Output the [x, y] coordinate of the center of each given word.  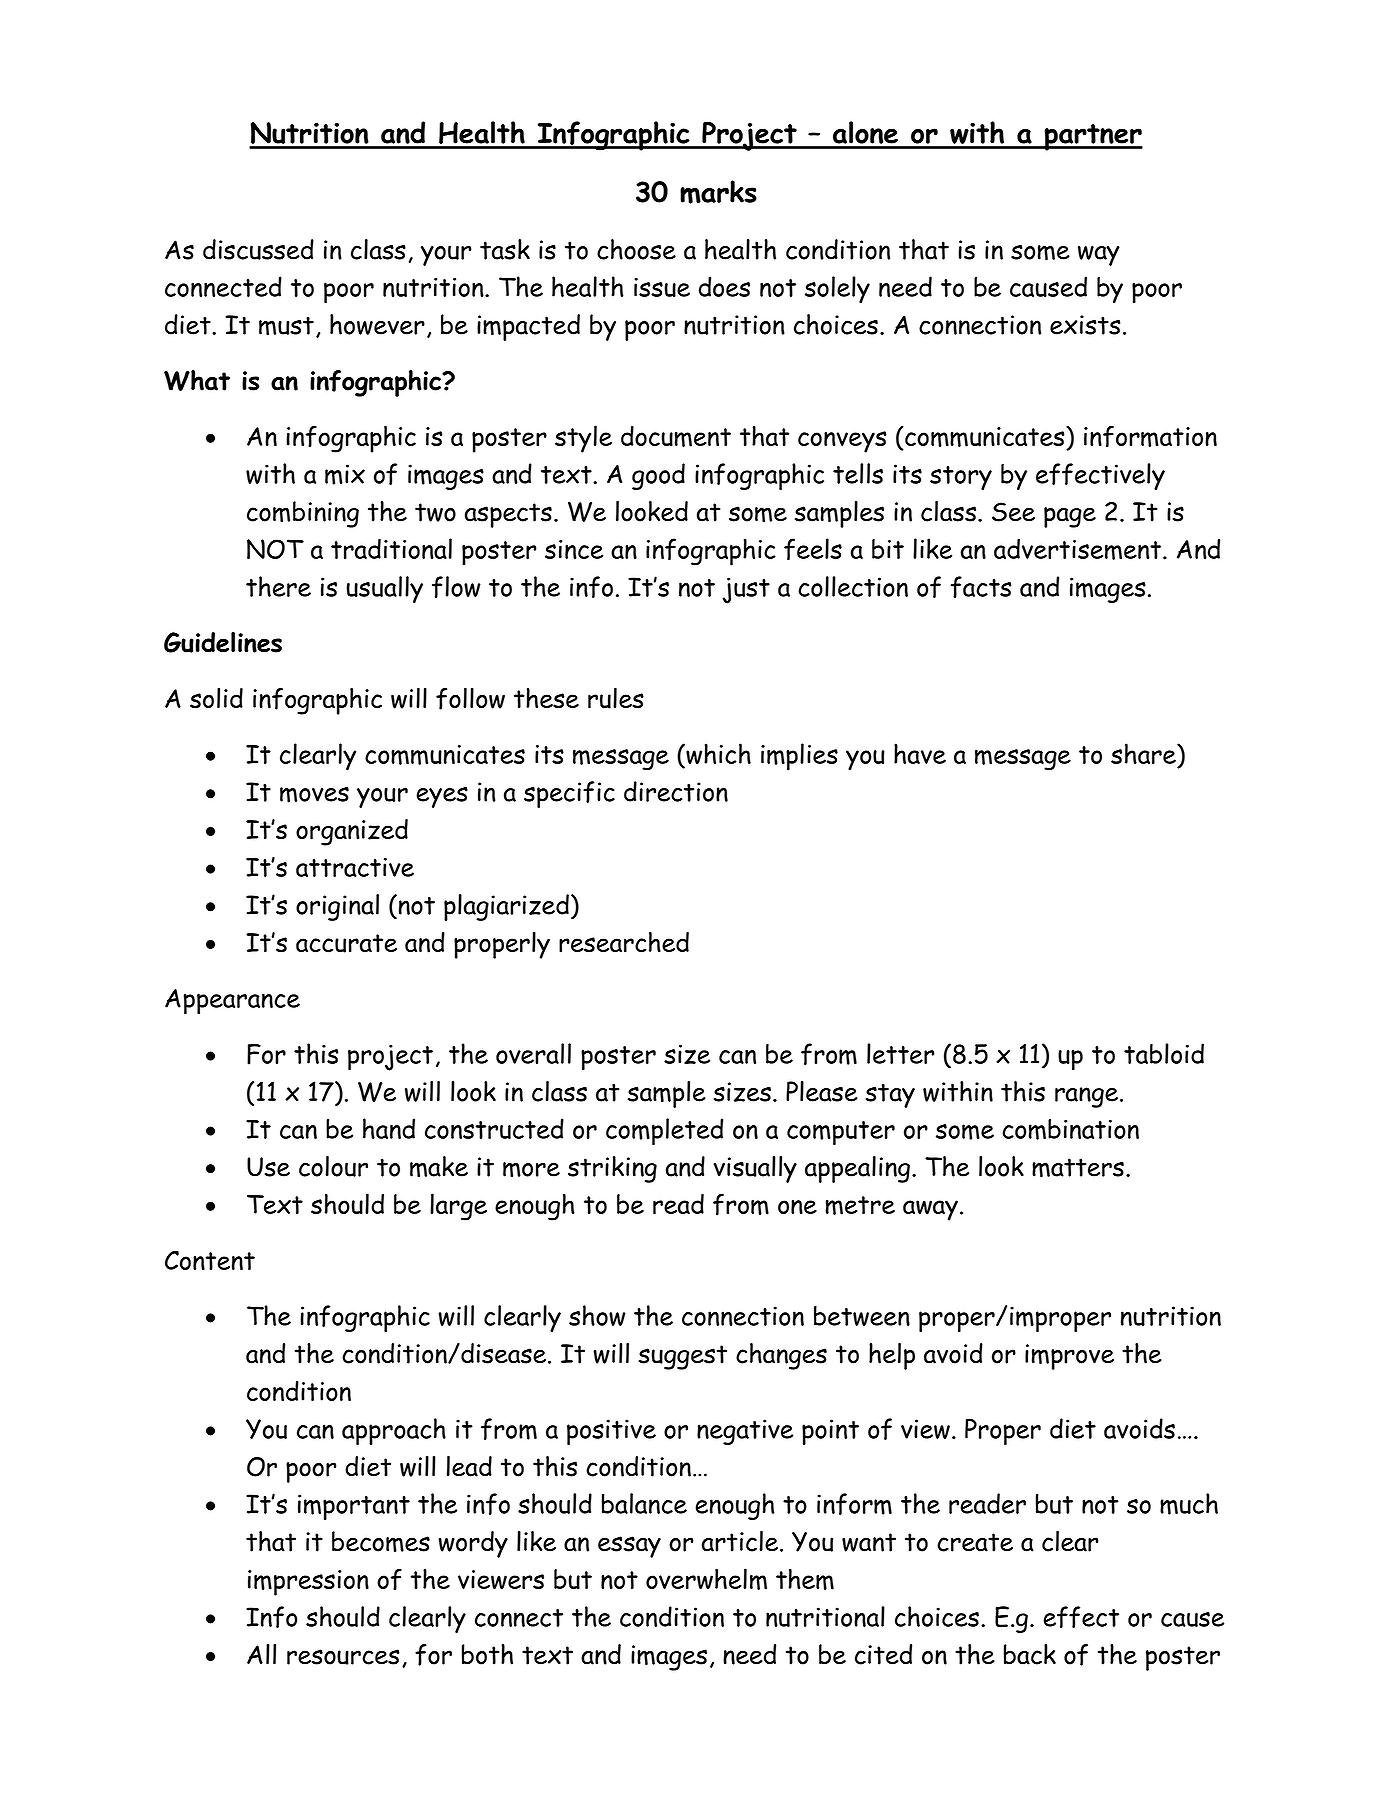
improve [1069, 1357]
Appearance [232, 1002]
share [1144, 753]
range [1086, 1097]
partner [1092, 137]
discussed [258, 249]
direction [676, 791]
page [1070, 517]
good [658, 476]
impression [308, 1583]
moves [314, 795]
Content [210, 1260]
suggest [683, 1357]
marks [718, 192]
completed [664, 1132]
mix [345, 474]
